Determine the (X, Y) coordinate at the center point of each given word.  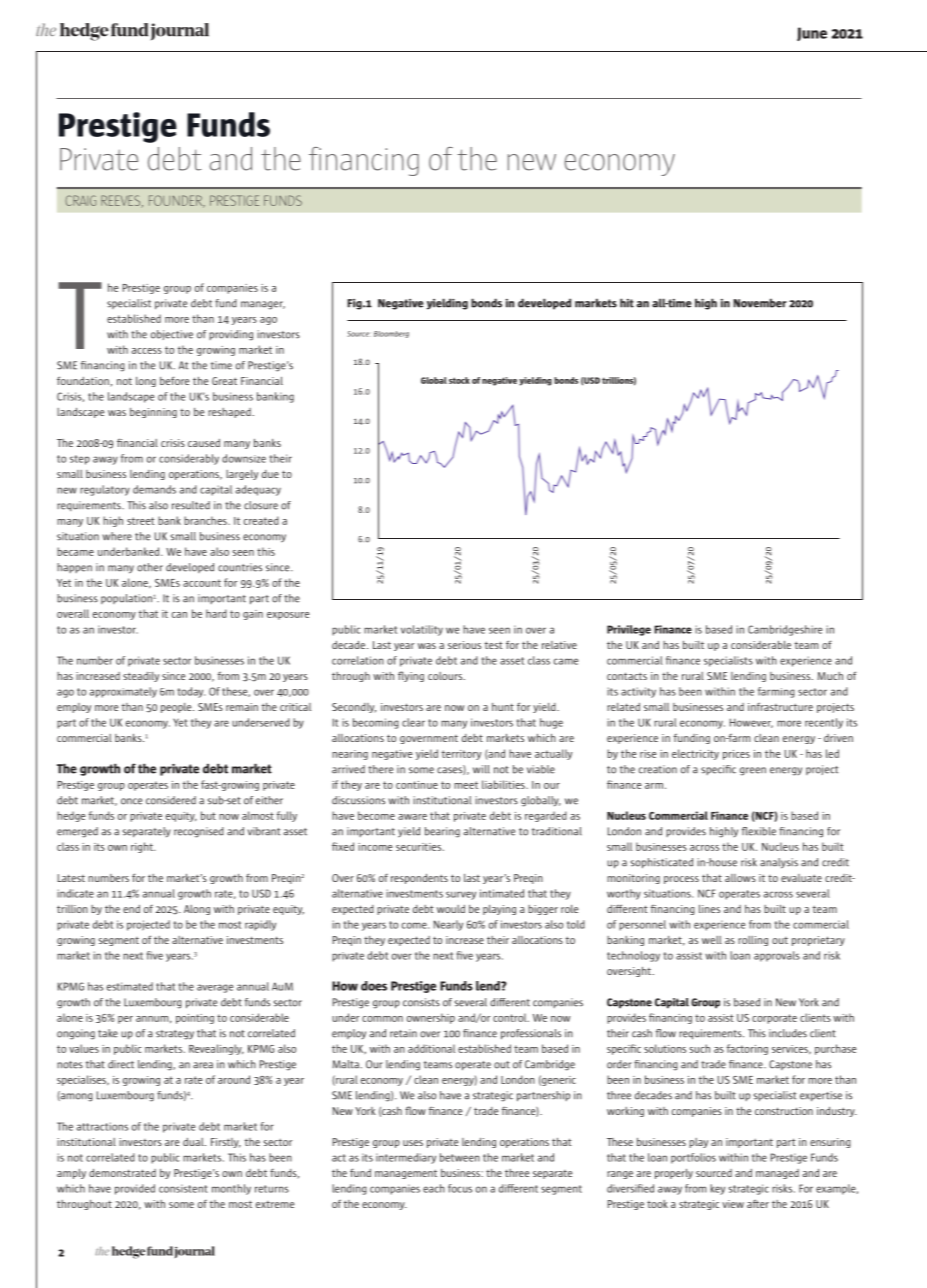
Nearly (448, 925)
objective (172, 335)
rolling (753, 941)
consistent (183, 1188)
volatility (422, 630)
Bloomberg (391, 334)
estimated (130, 986)
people (177, 708)
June (812, 34)
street (141, 521)
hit (627, 303)
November (760, 303)
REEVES (122, 201)
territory (461, 755)
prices (736, 755)
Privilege (629, 630)
